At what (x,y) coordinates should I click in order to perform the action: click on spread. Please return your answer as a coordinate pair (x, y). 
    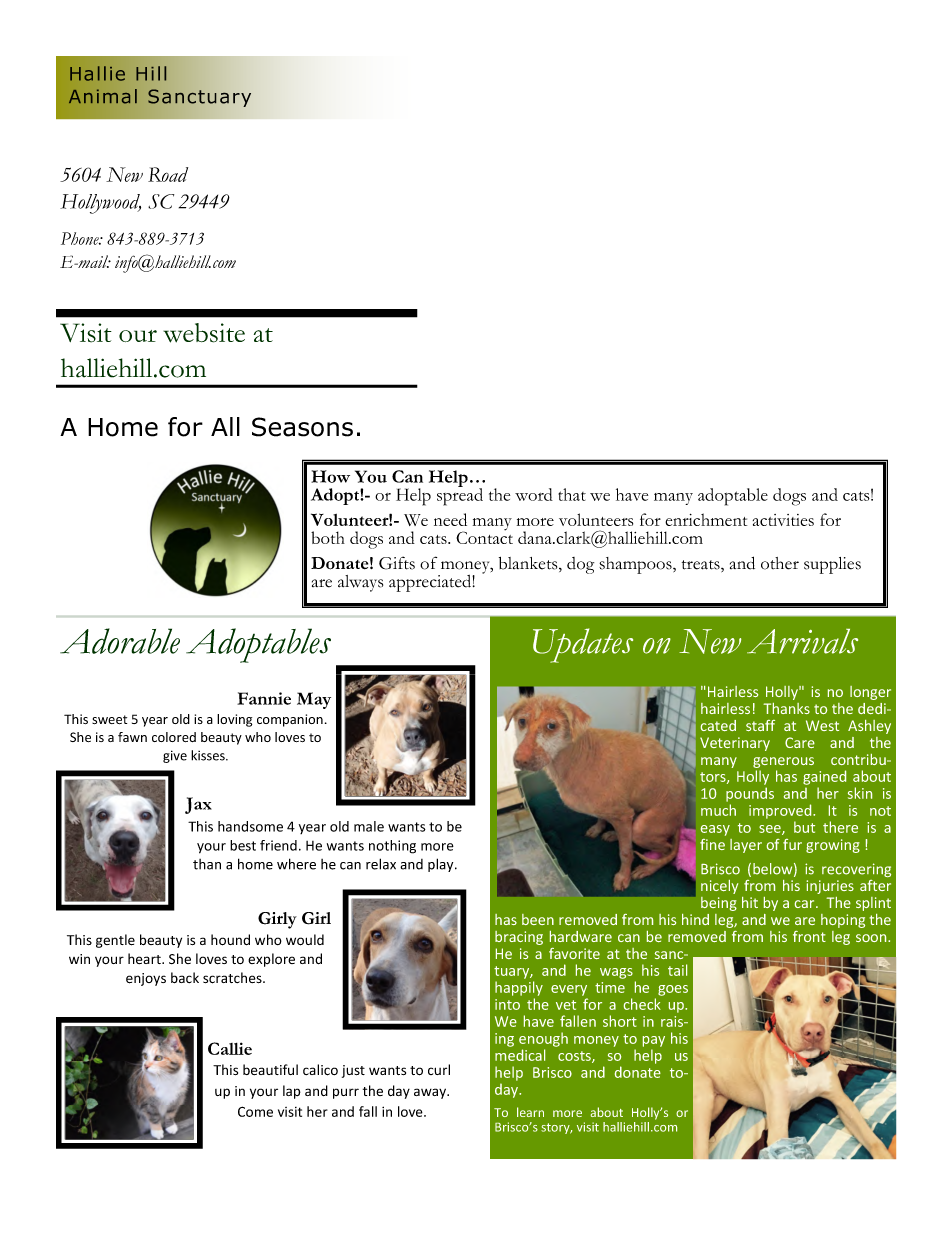
    Looking at the image, I should click on (460, 496).
